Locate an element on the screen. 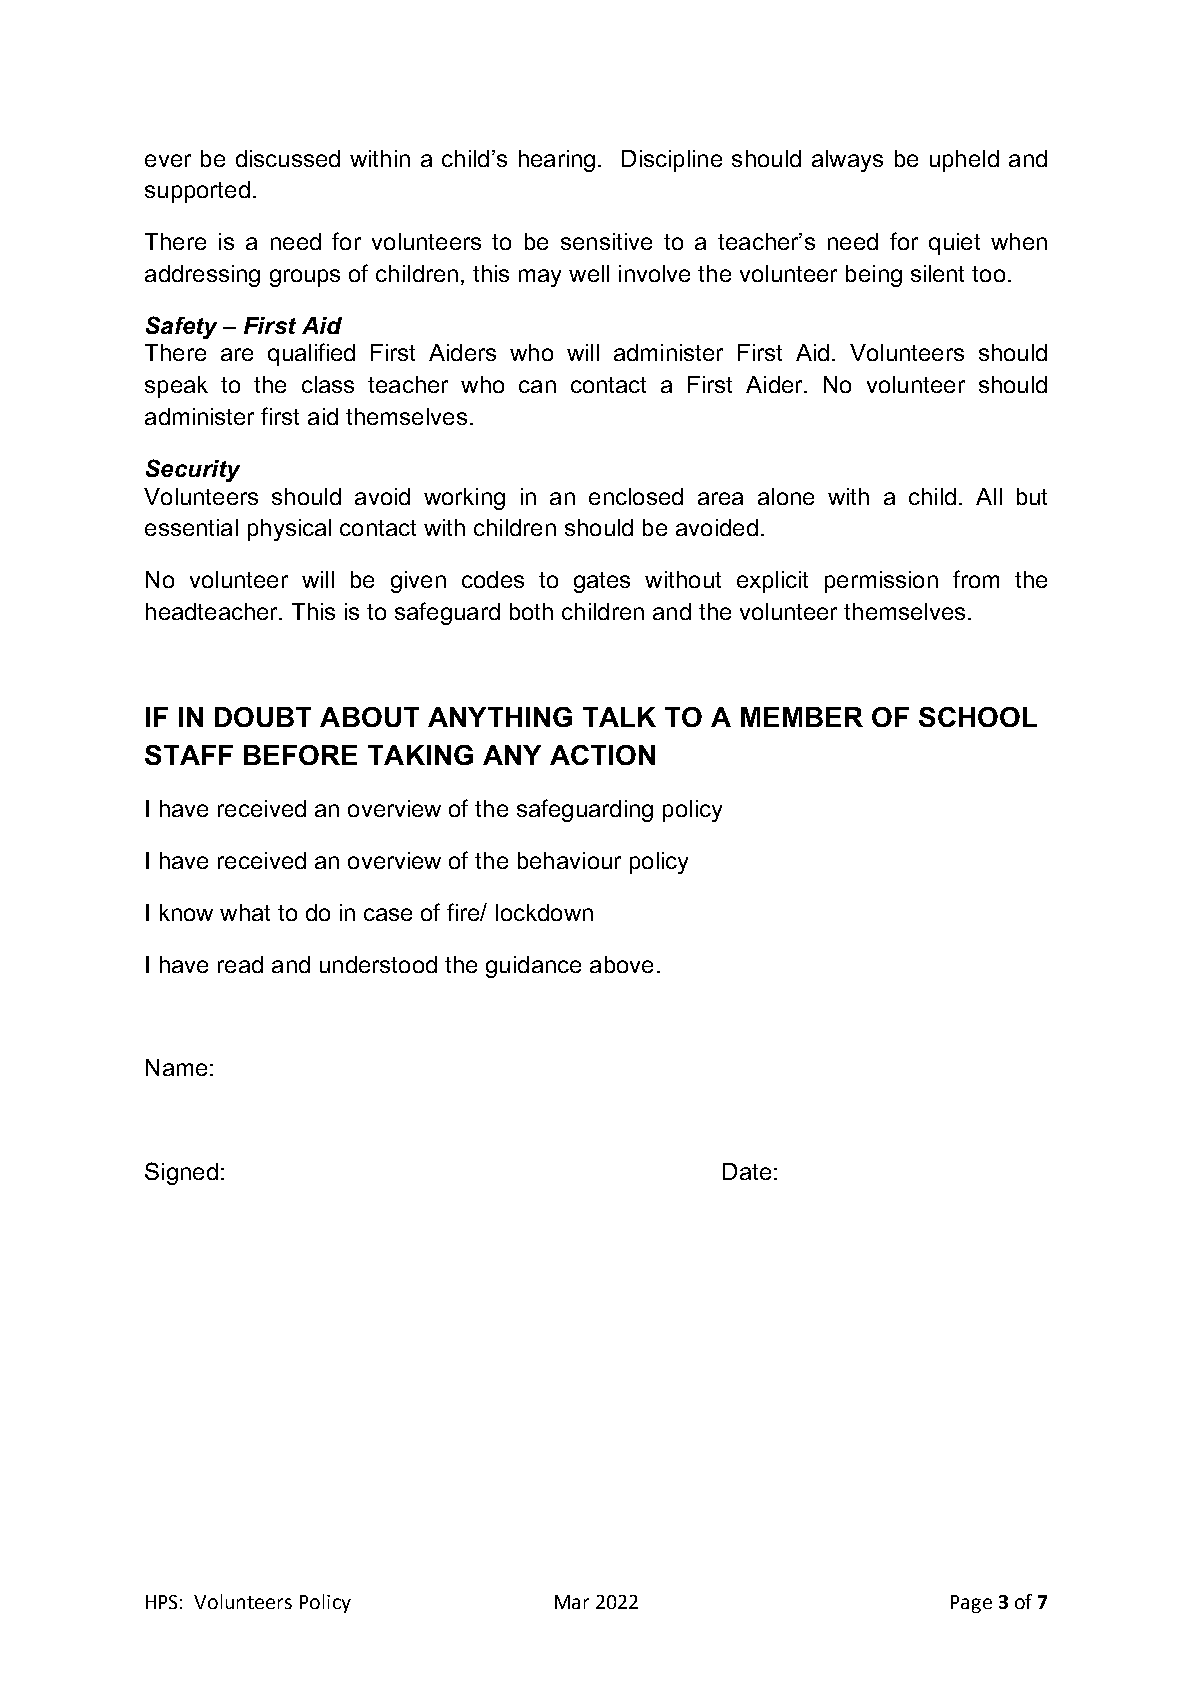 The image size is (1192, 1686). above is located at coordinates (621, 964).
